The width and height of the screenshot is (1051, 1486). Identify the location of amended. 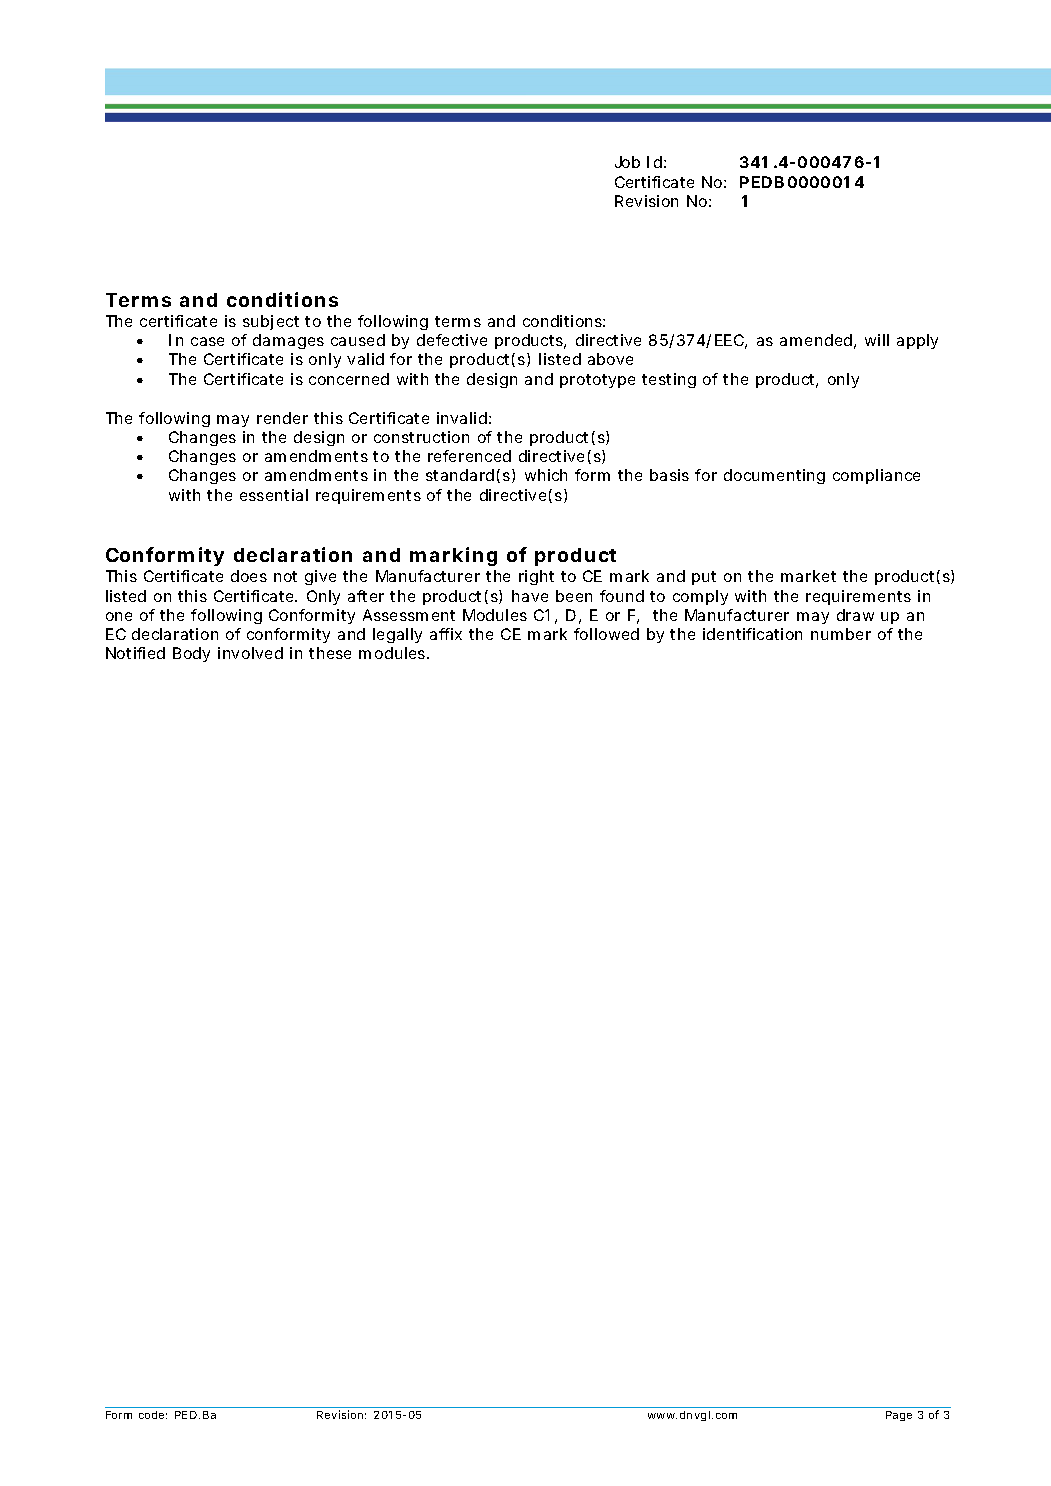
(816, 340).
